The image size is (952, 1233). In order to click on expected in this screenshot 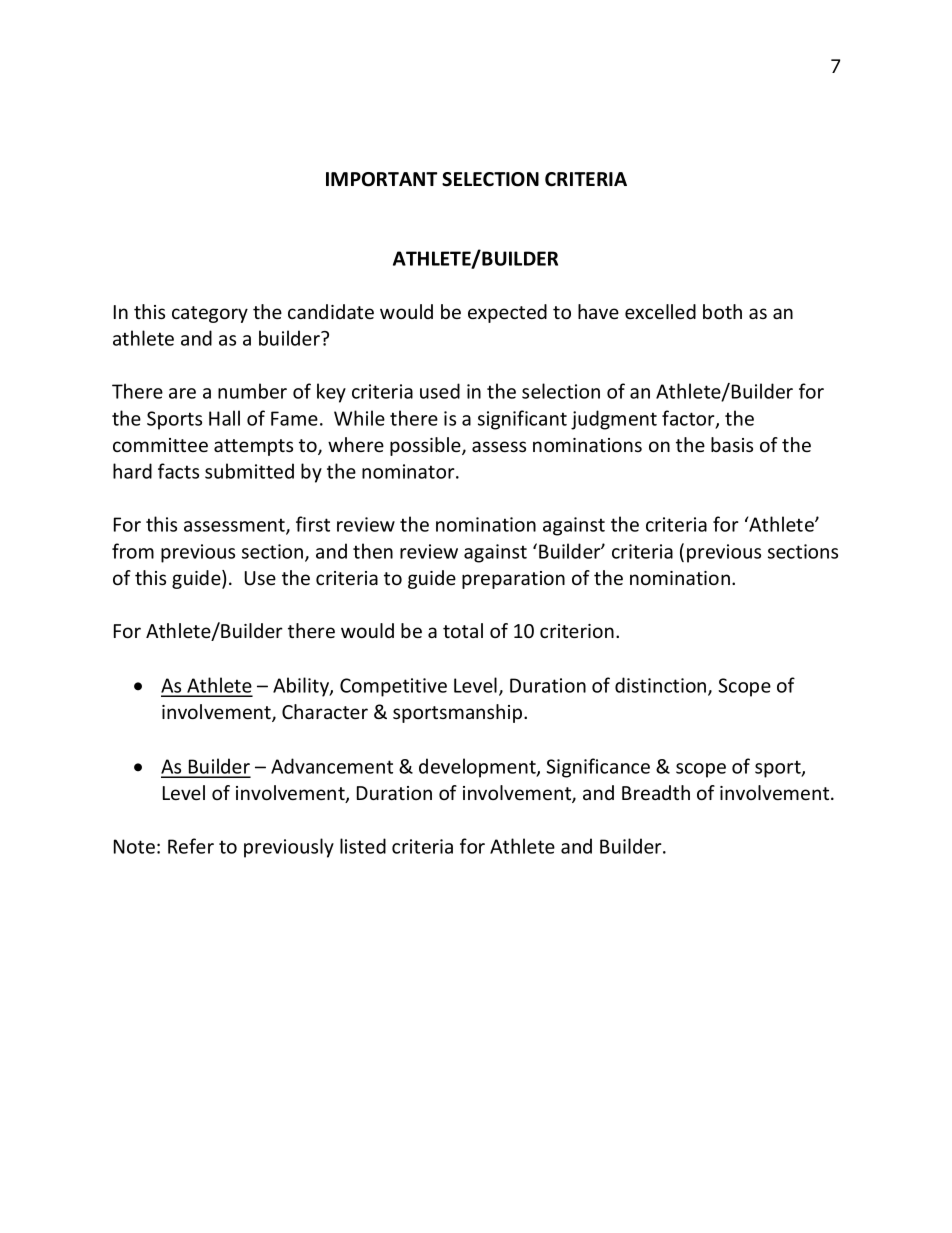, I will do `click(507, 313)`.
